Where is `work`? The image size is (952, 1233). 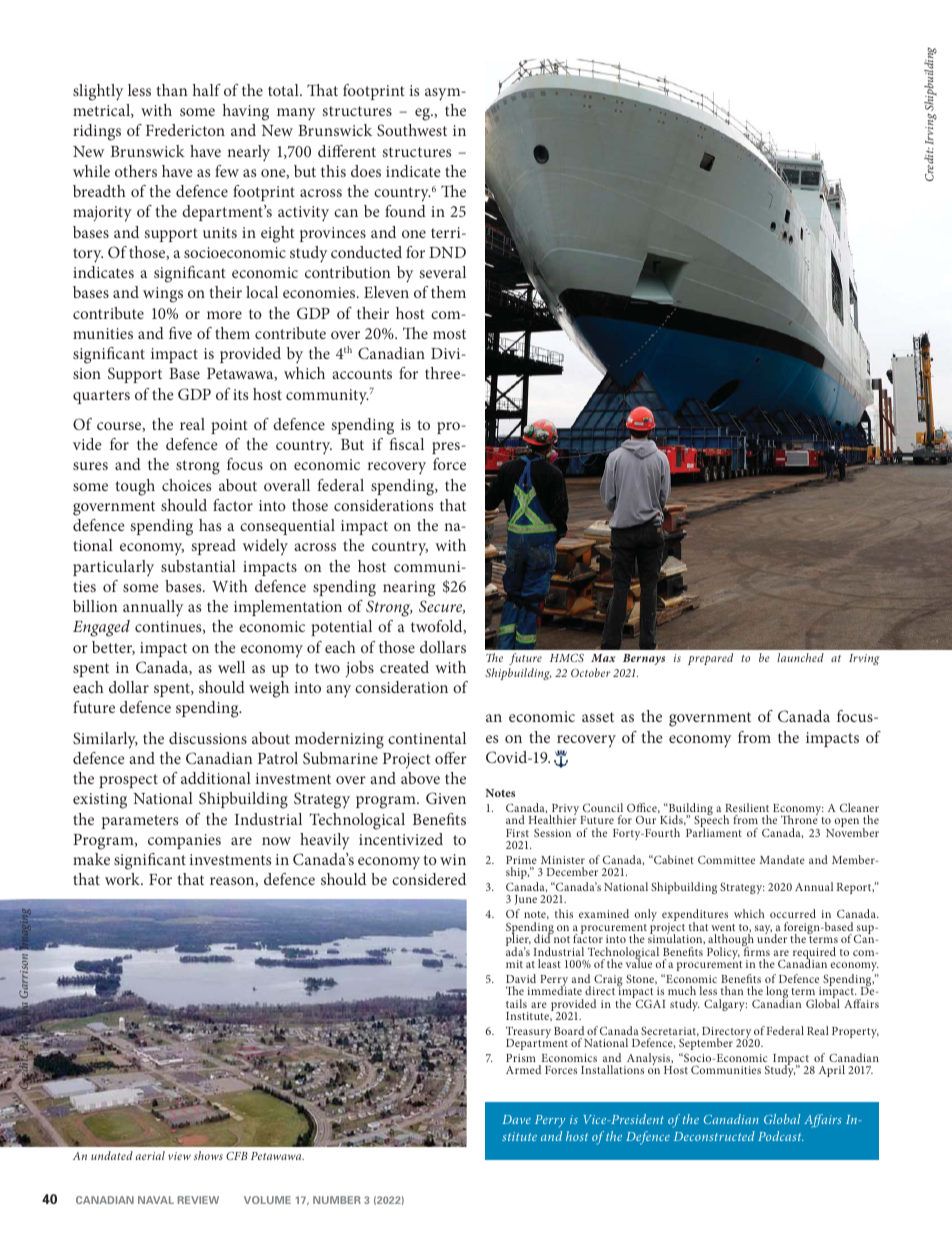
work is located at coordinates (123, 879).
